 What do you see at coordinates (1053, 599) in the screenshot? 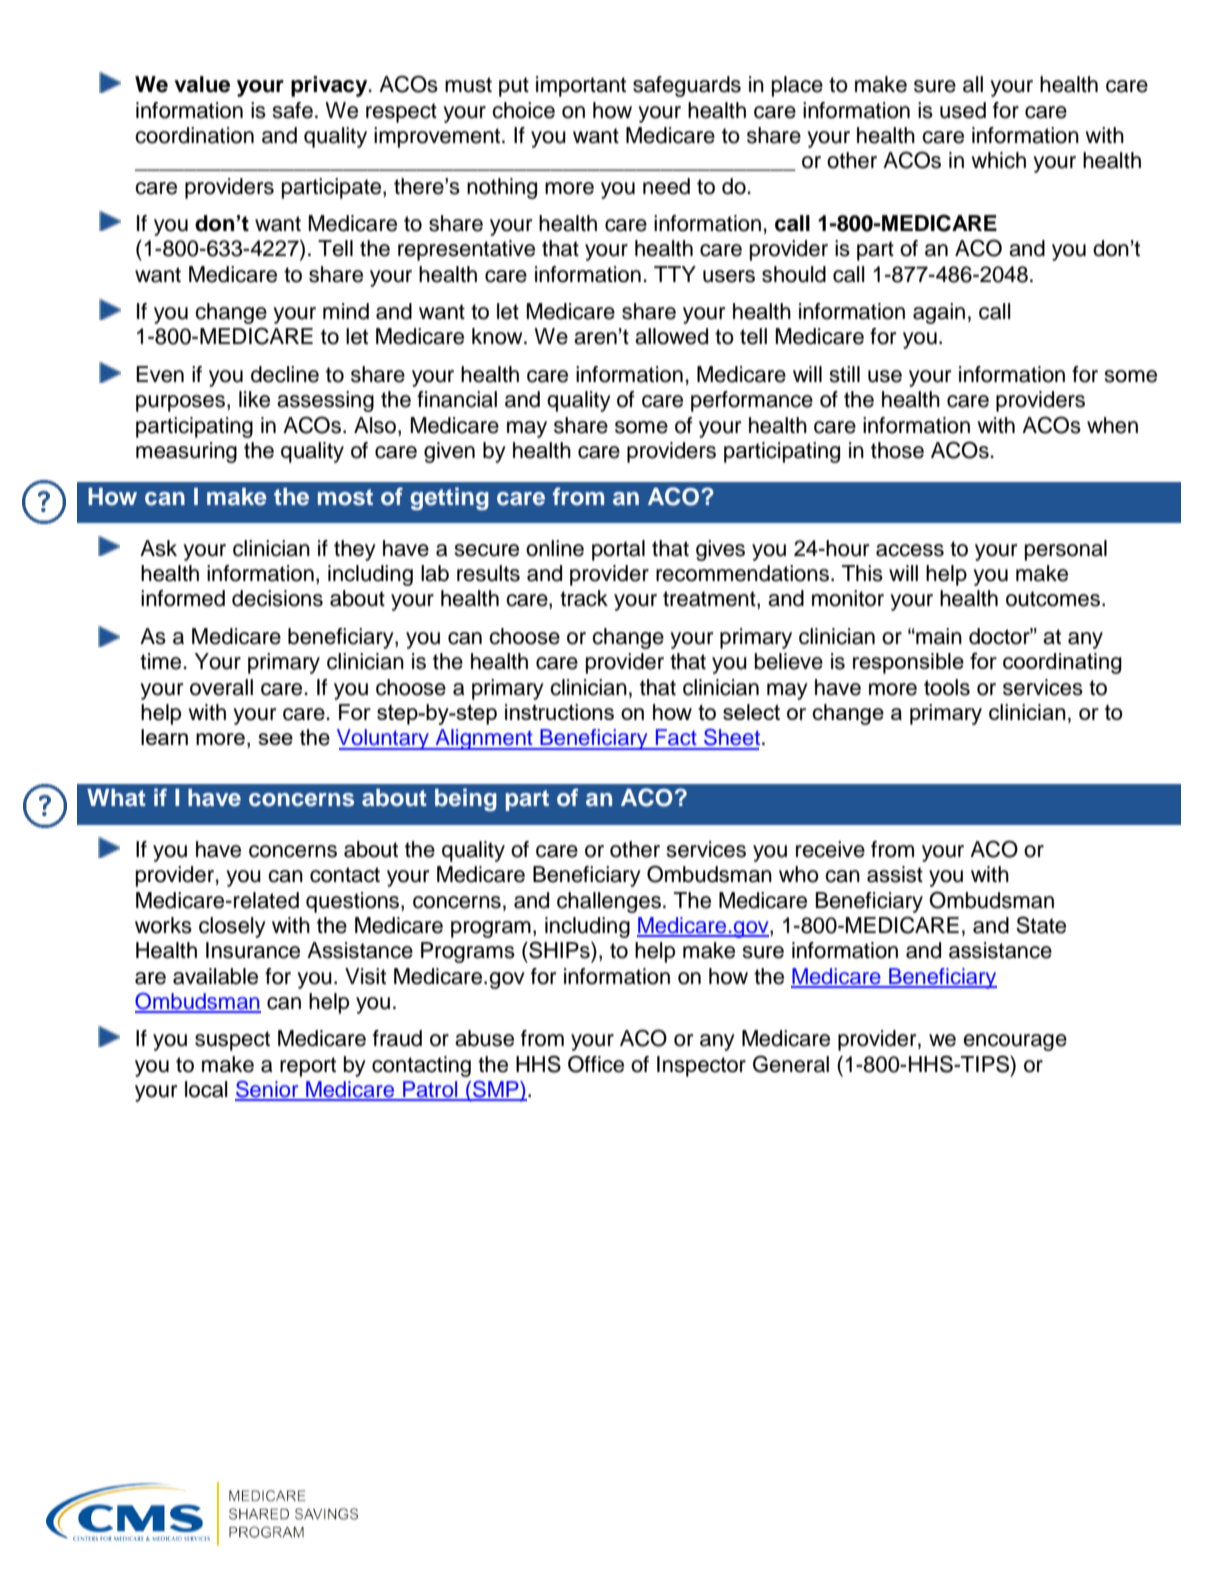
I see `outcomes` at bounding box center [1053, 599].
